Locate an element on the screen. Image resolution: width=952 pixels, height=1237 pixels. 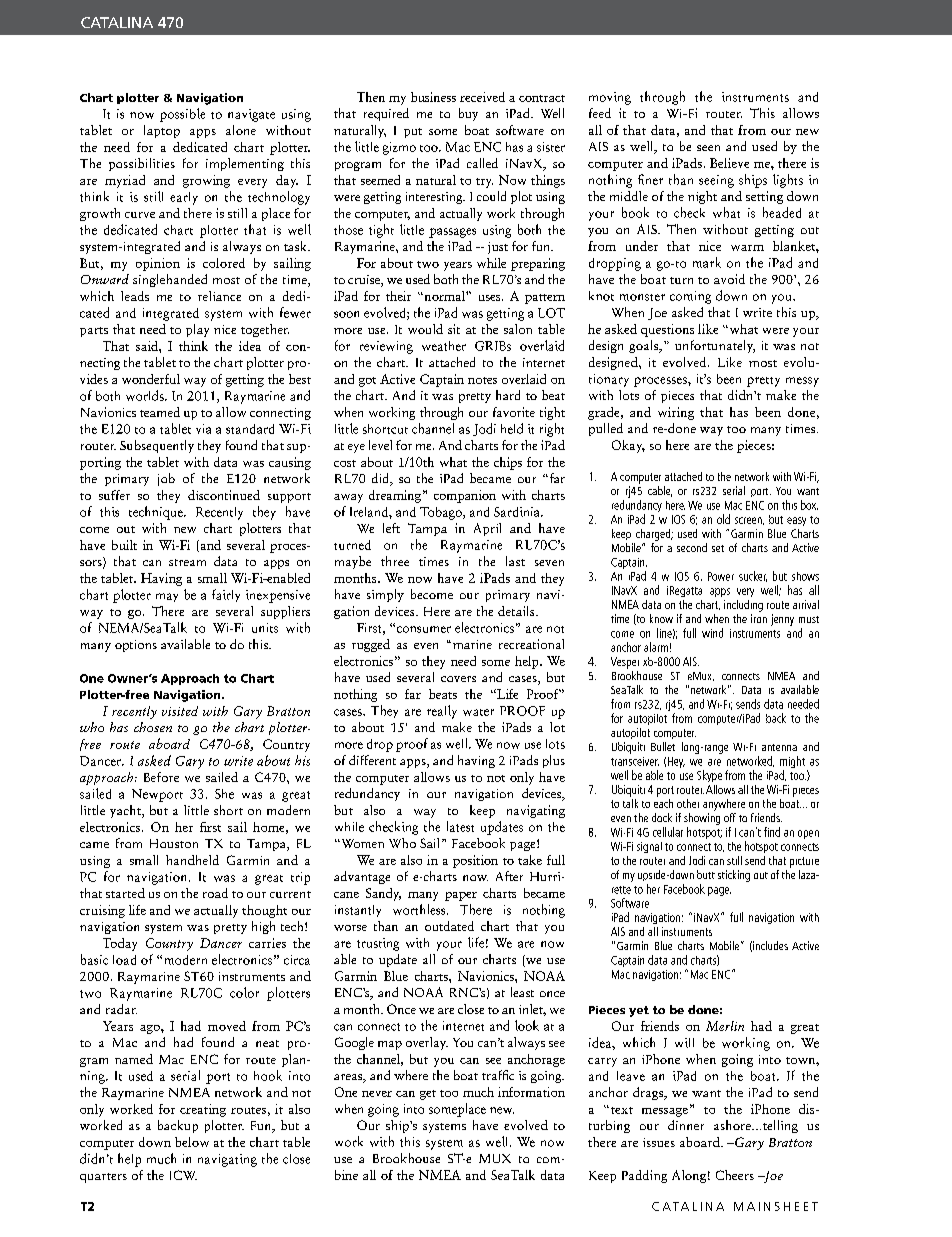
laptop is located at coordinates (162, 131).
